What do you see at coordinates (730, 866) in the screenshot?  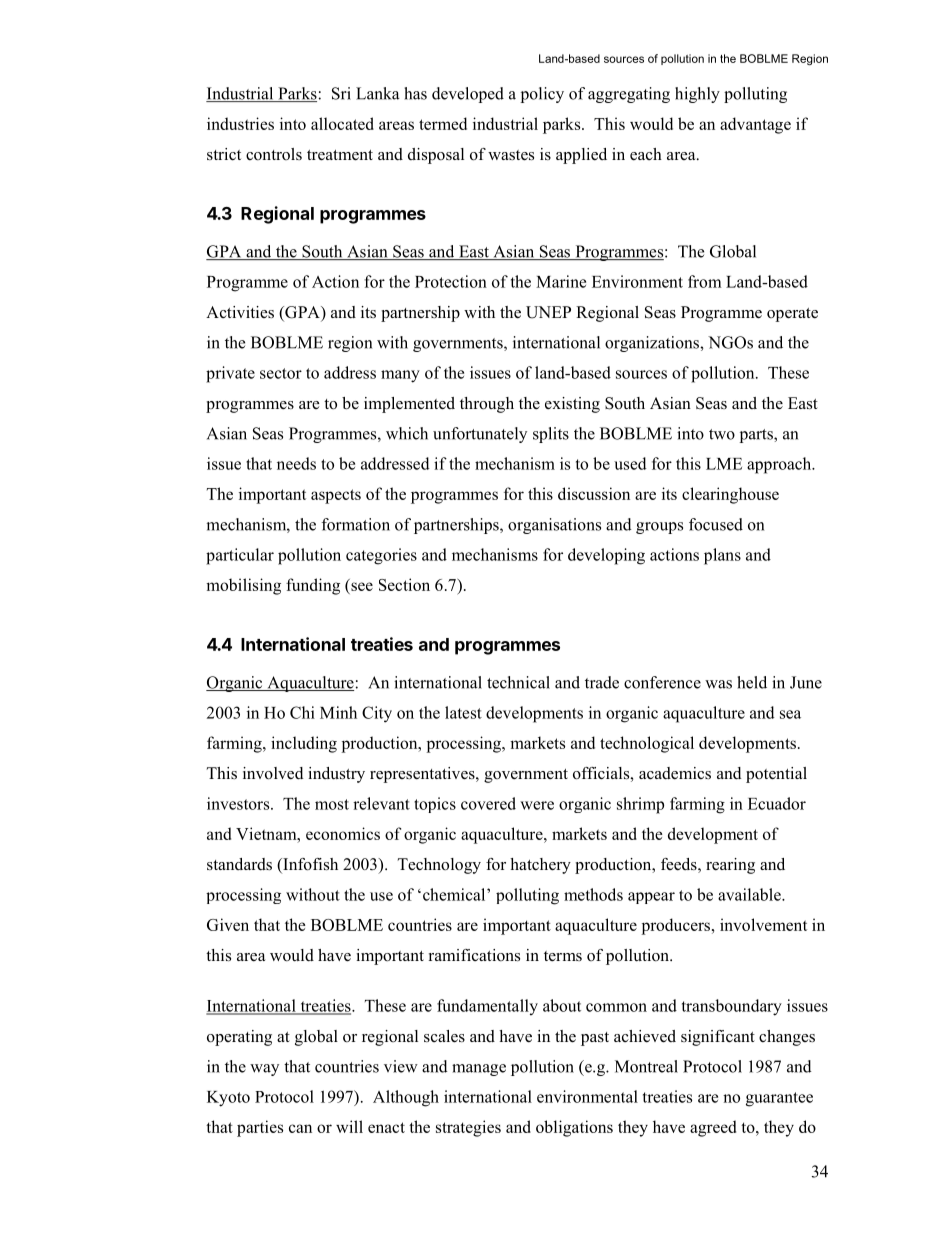 I see `rearing` at bounding box center [730, 866].
